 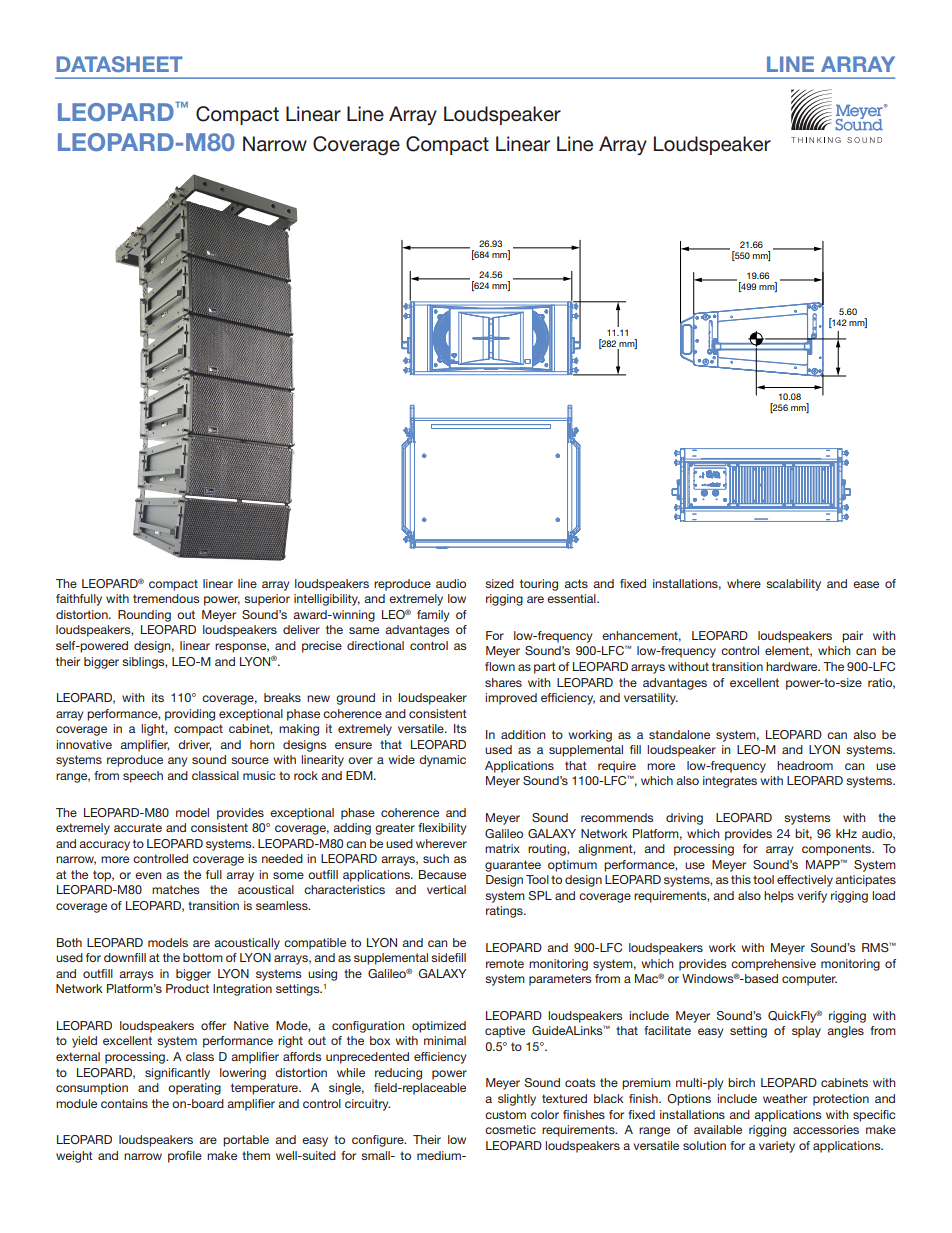 What do you see at coordinates (166, 598) in the screenshot?
I see `tremendous` at bounding box center [166, 598].
